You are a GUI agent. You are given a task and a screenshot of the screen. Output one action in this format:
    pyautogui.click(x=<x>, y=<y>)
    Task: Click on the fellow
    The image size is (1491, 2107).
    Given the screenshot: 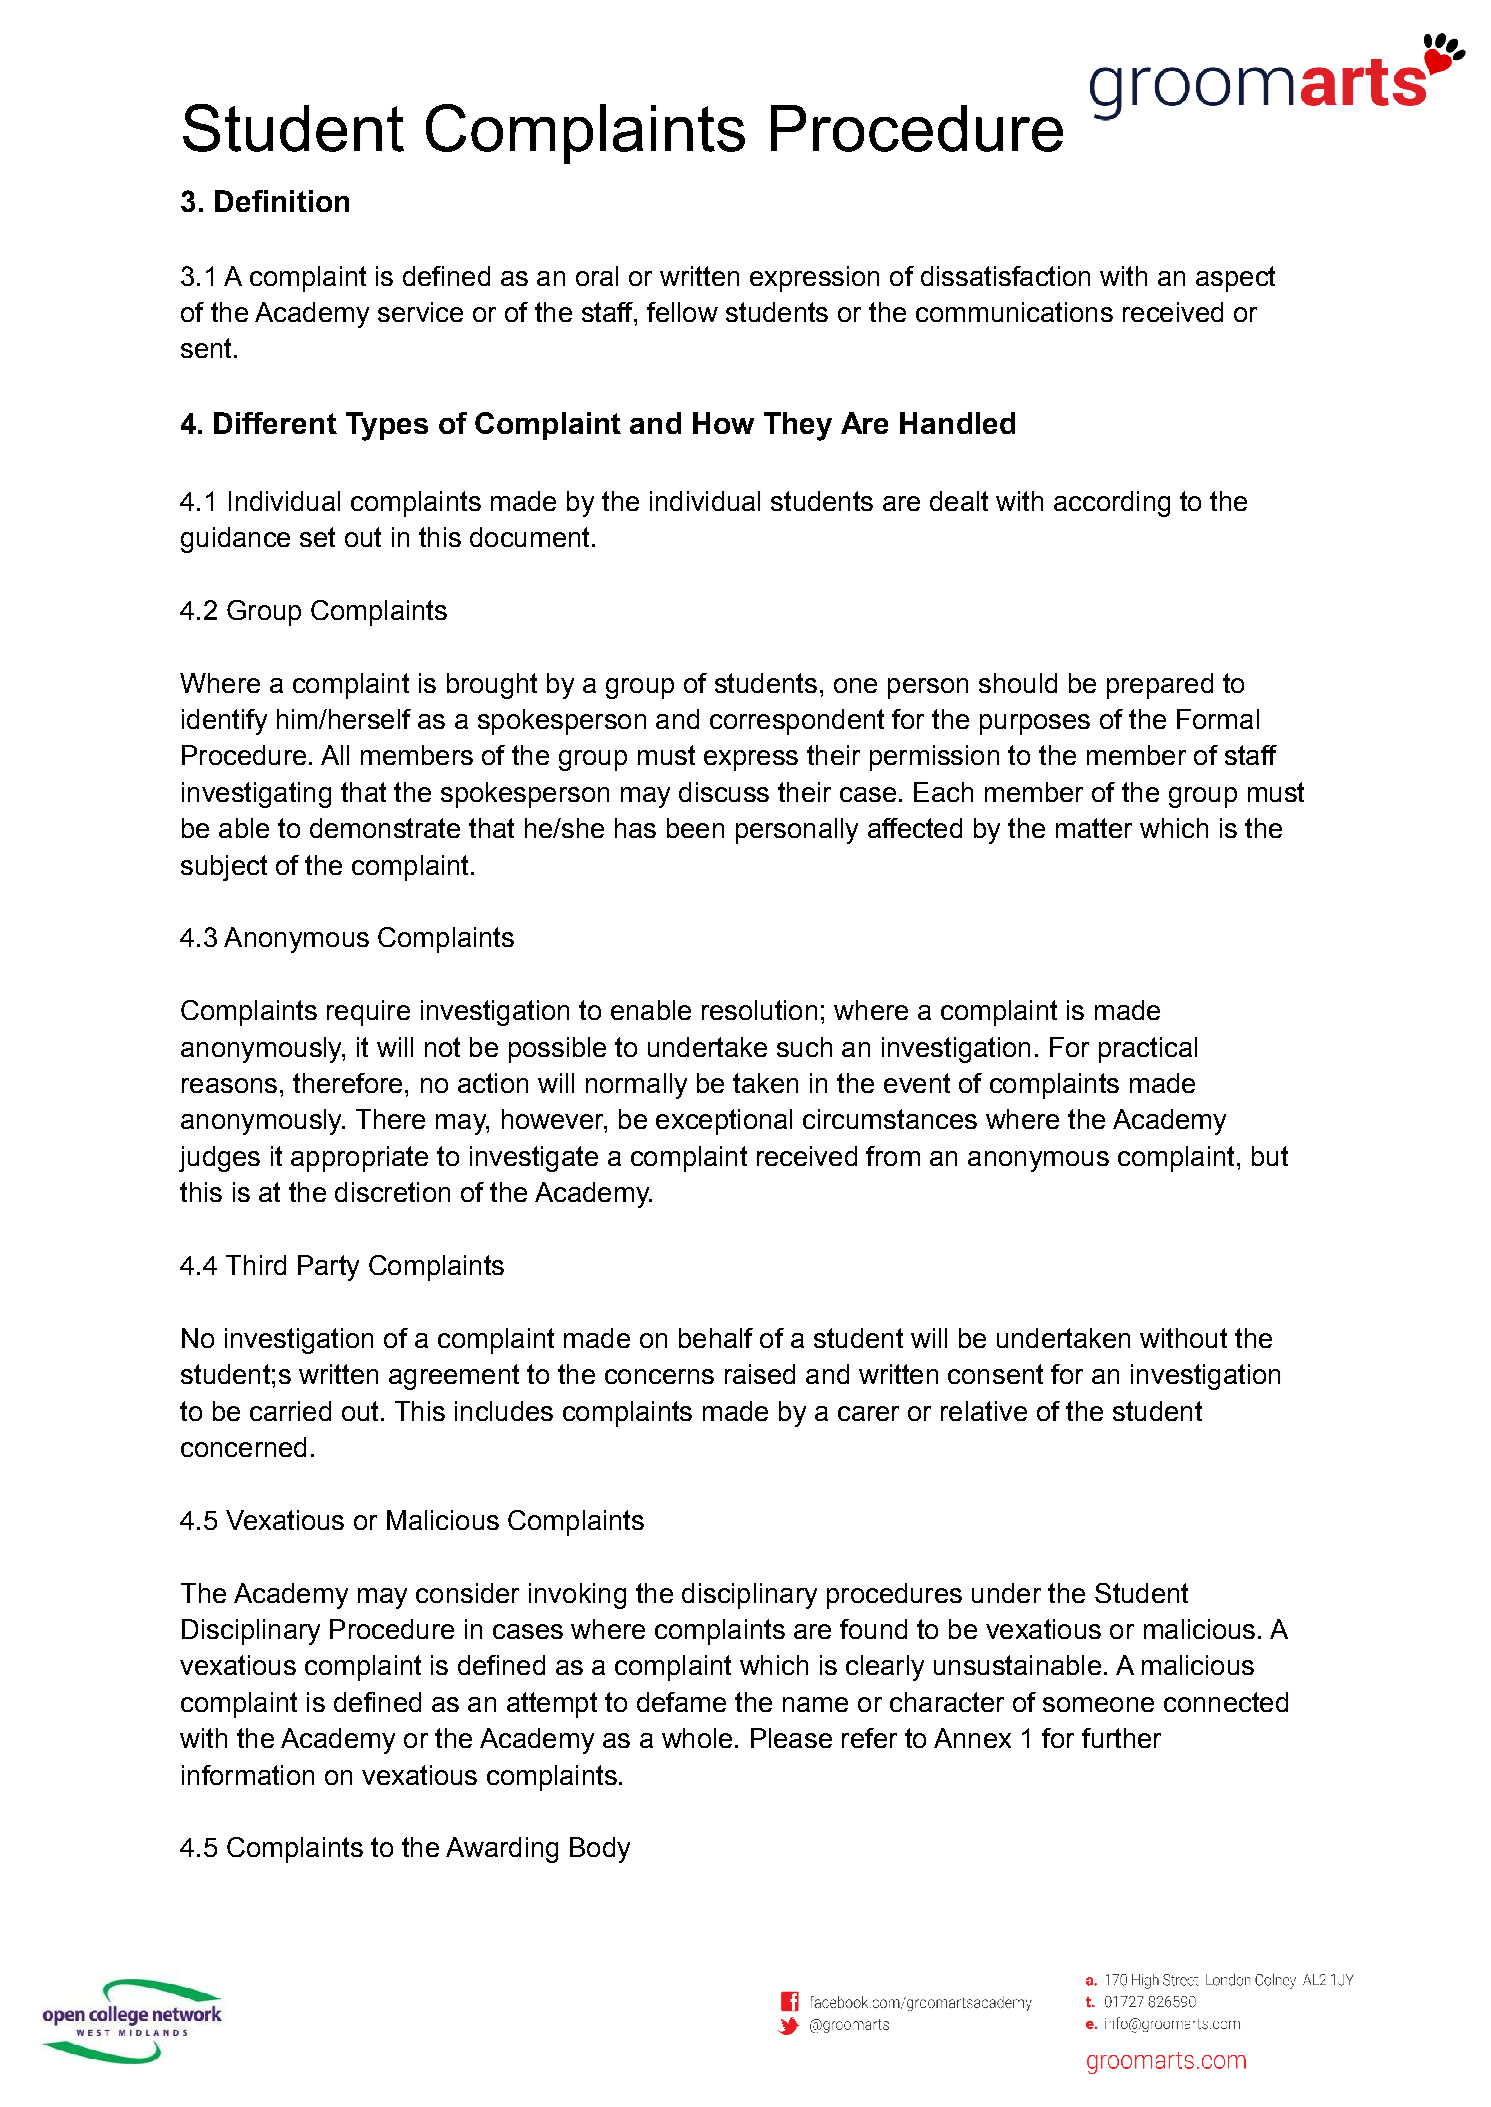 What is the action you would take?
    pyautogui.click(x=682, y=312)
